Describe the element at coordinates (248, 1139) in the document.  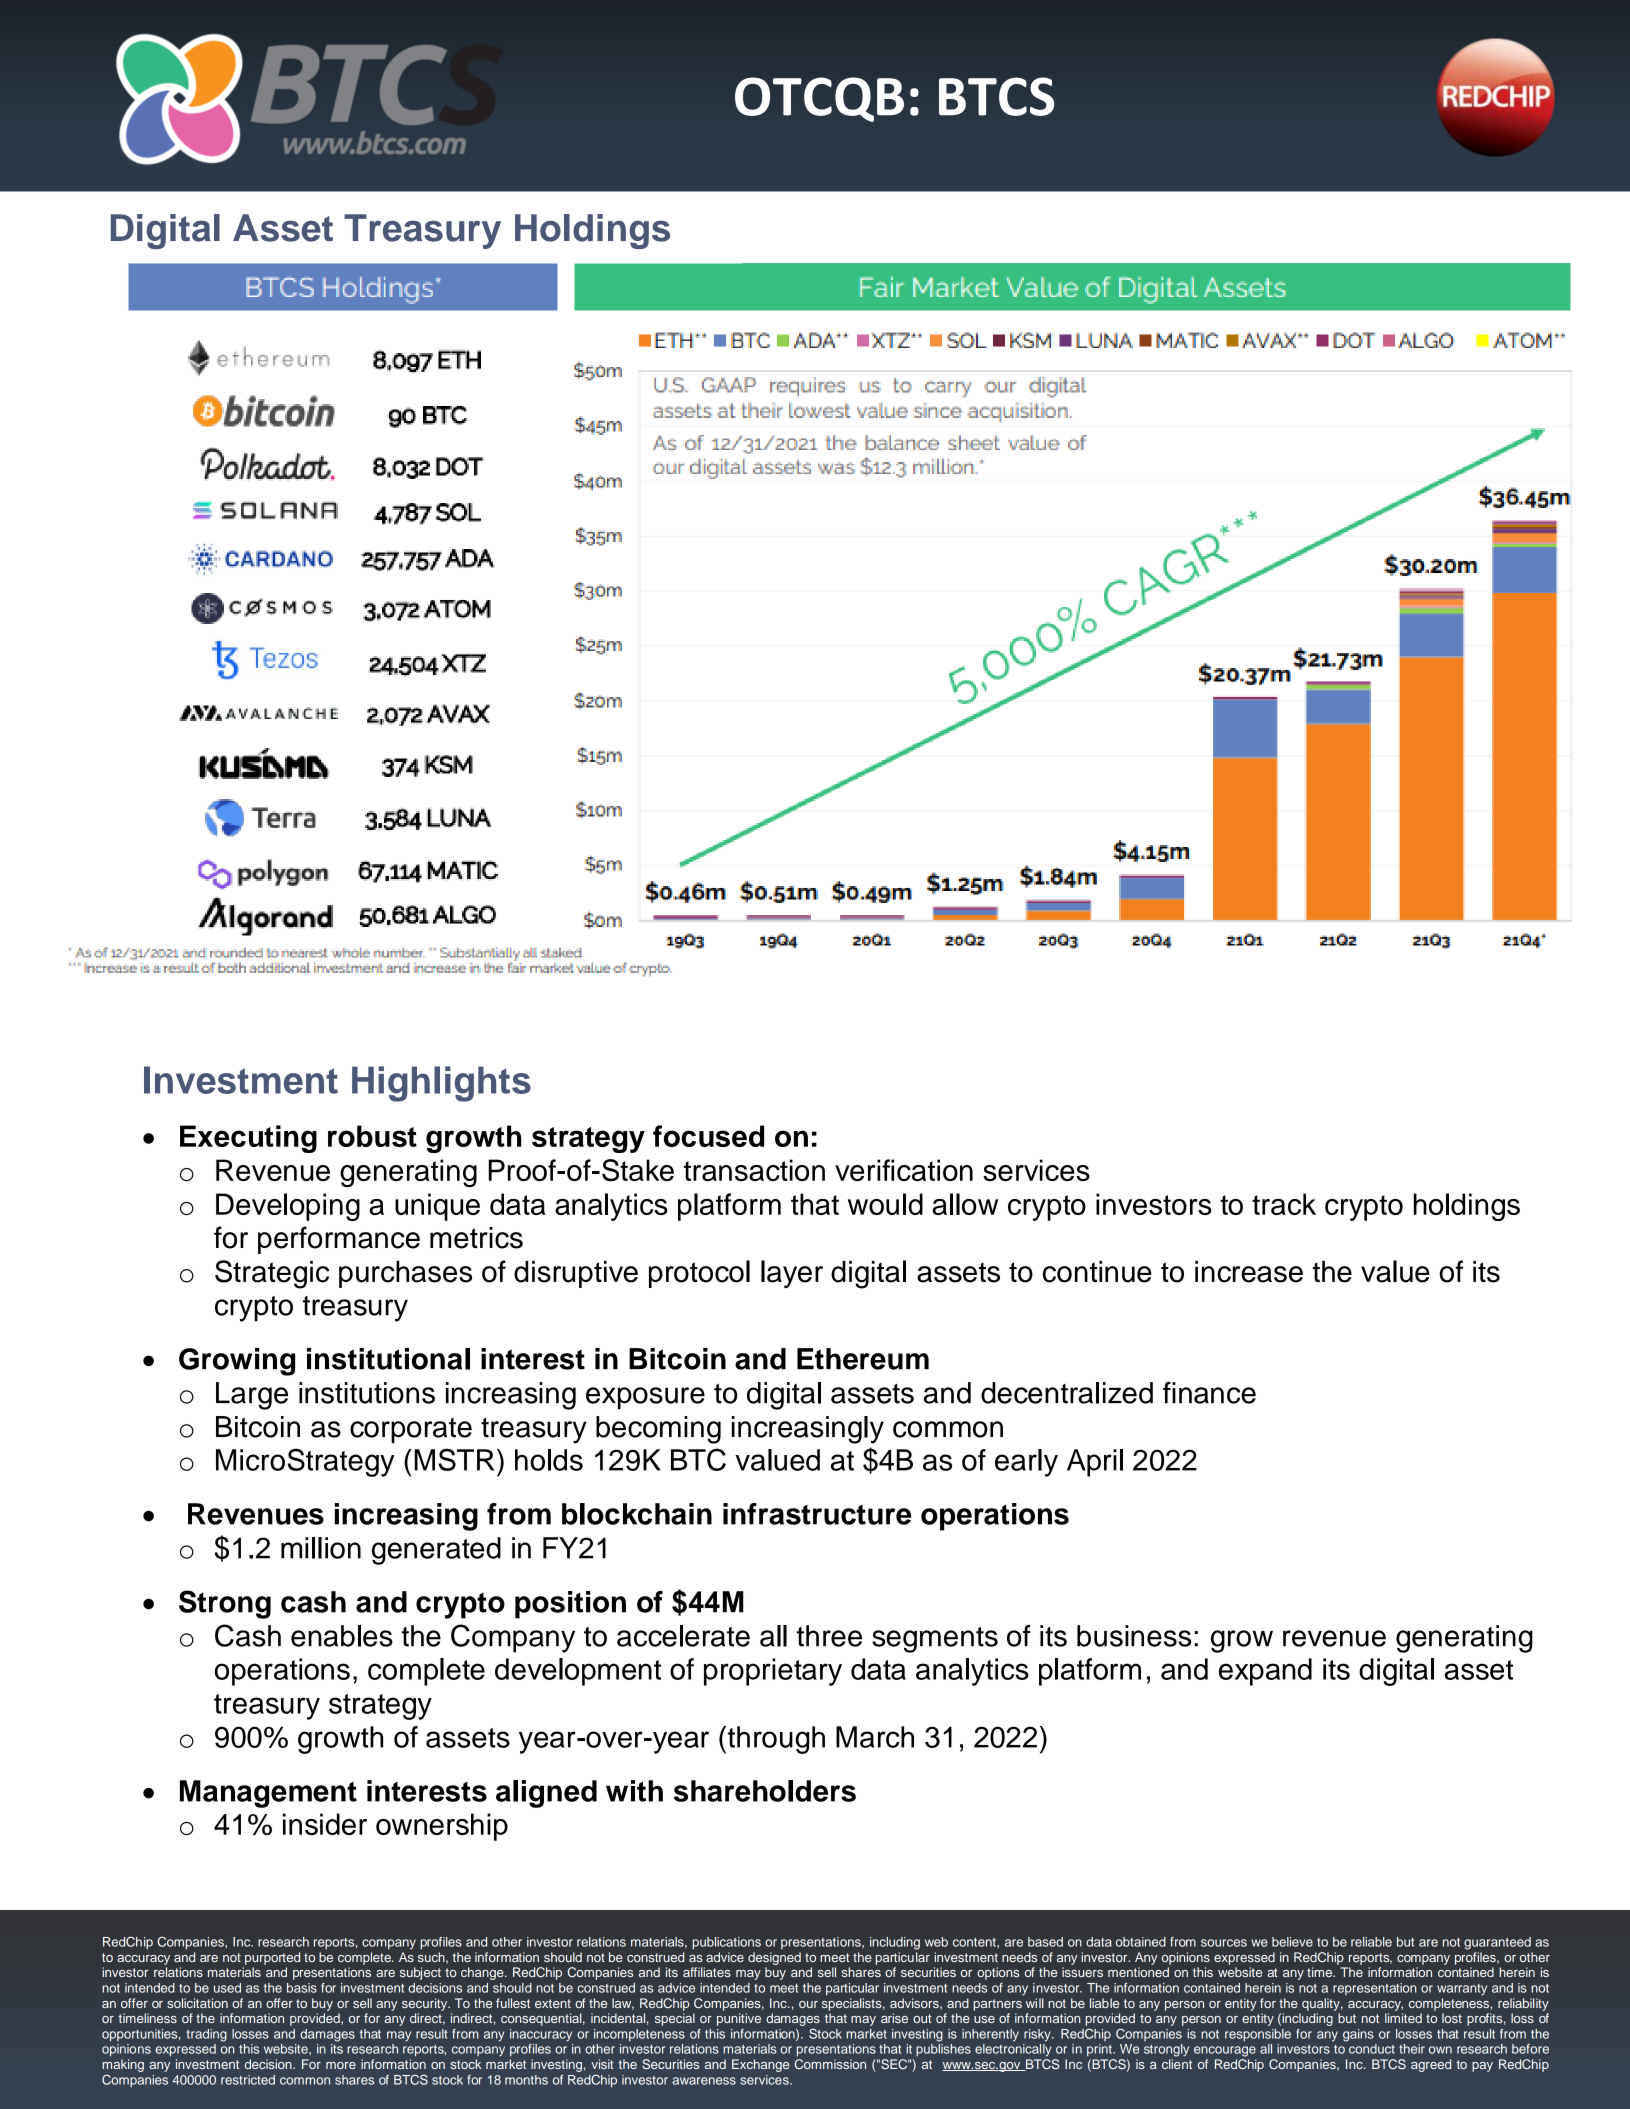
I see `Executing` at that location.
